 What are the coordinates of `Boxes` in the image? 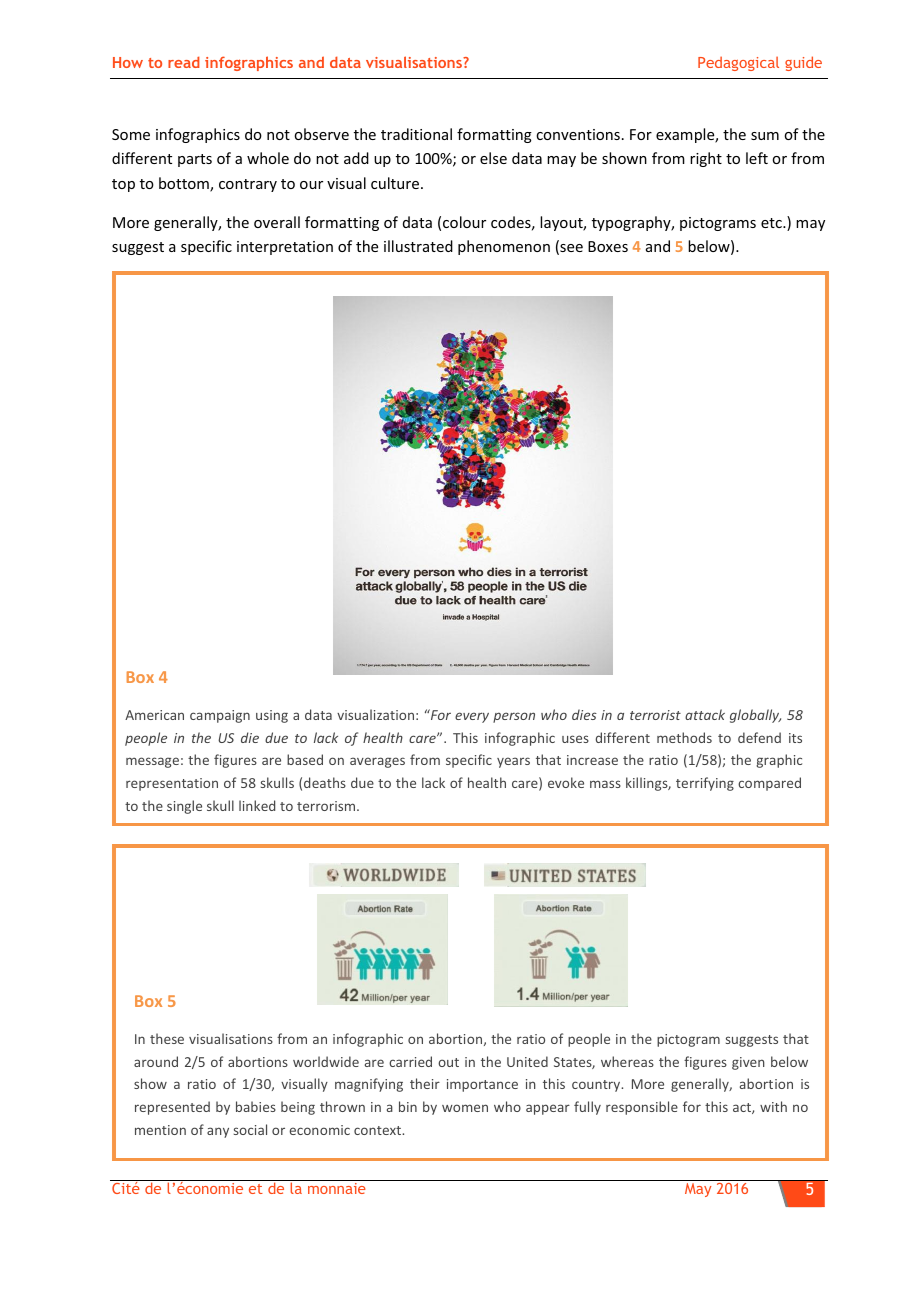 It's located at (608, 246).
